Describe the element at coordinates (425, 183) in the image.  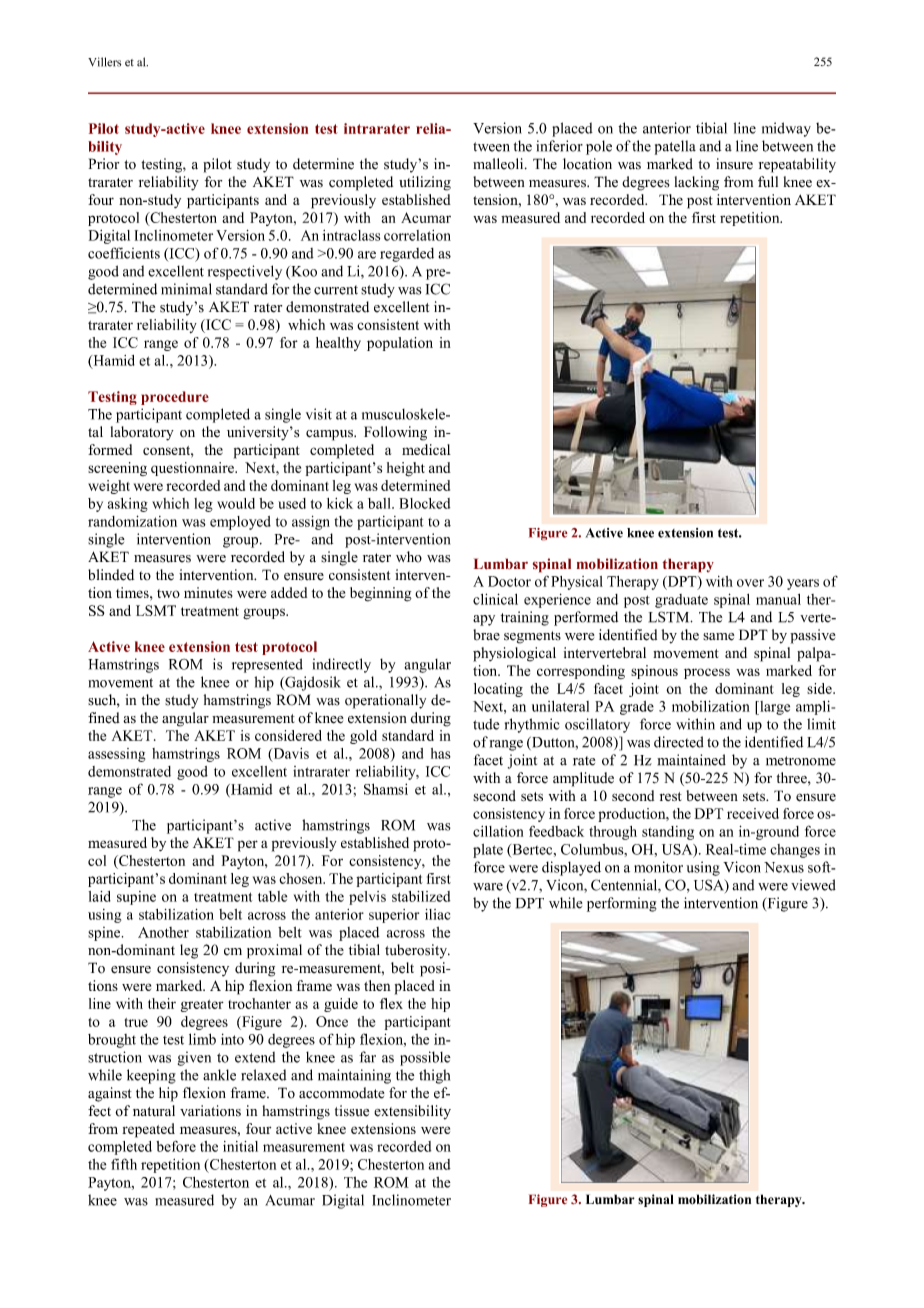
I see `utilizing` at that location.
